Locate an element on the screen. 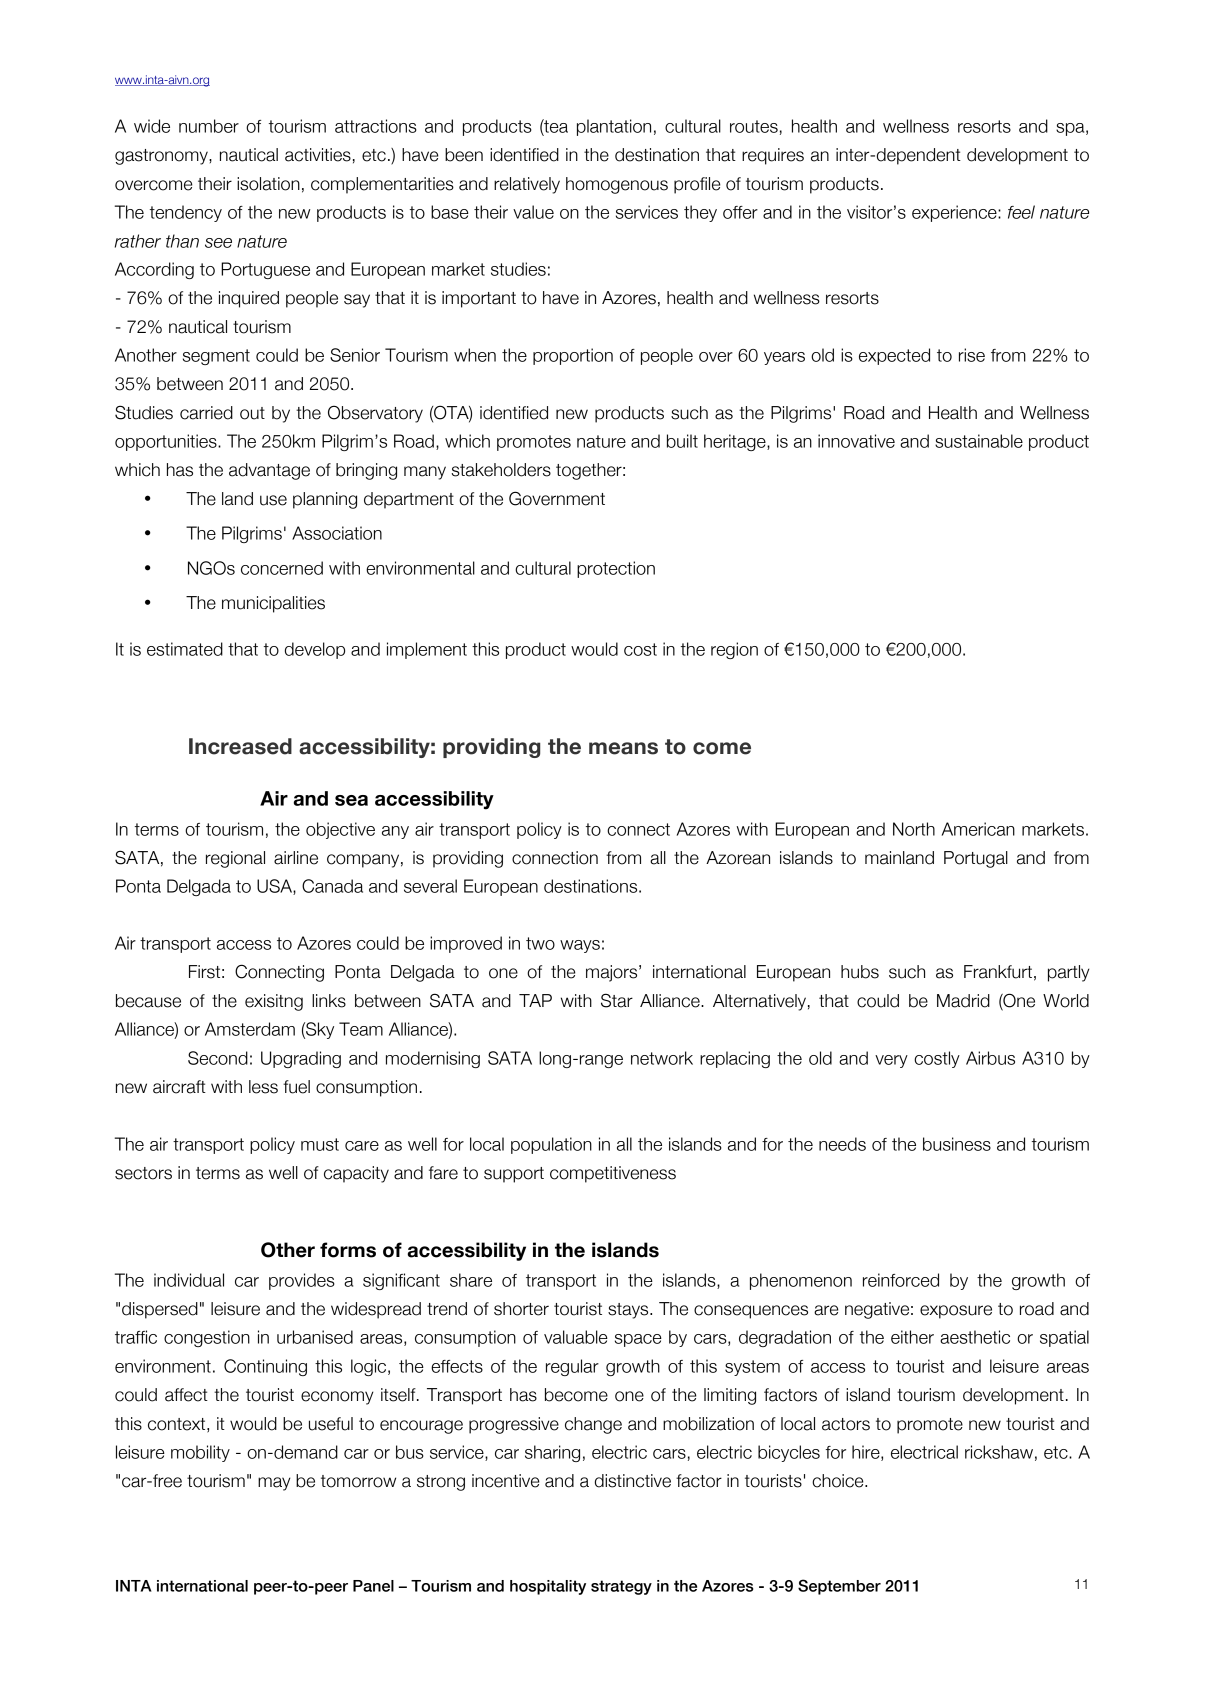 The height and width of the screenshot is (1705, 1205). USA is located at coordinates (275, 887).
